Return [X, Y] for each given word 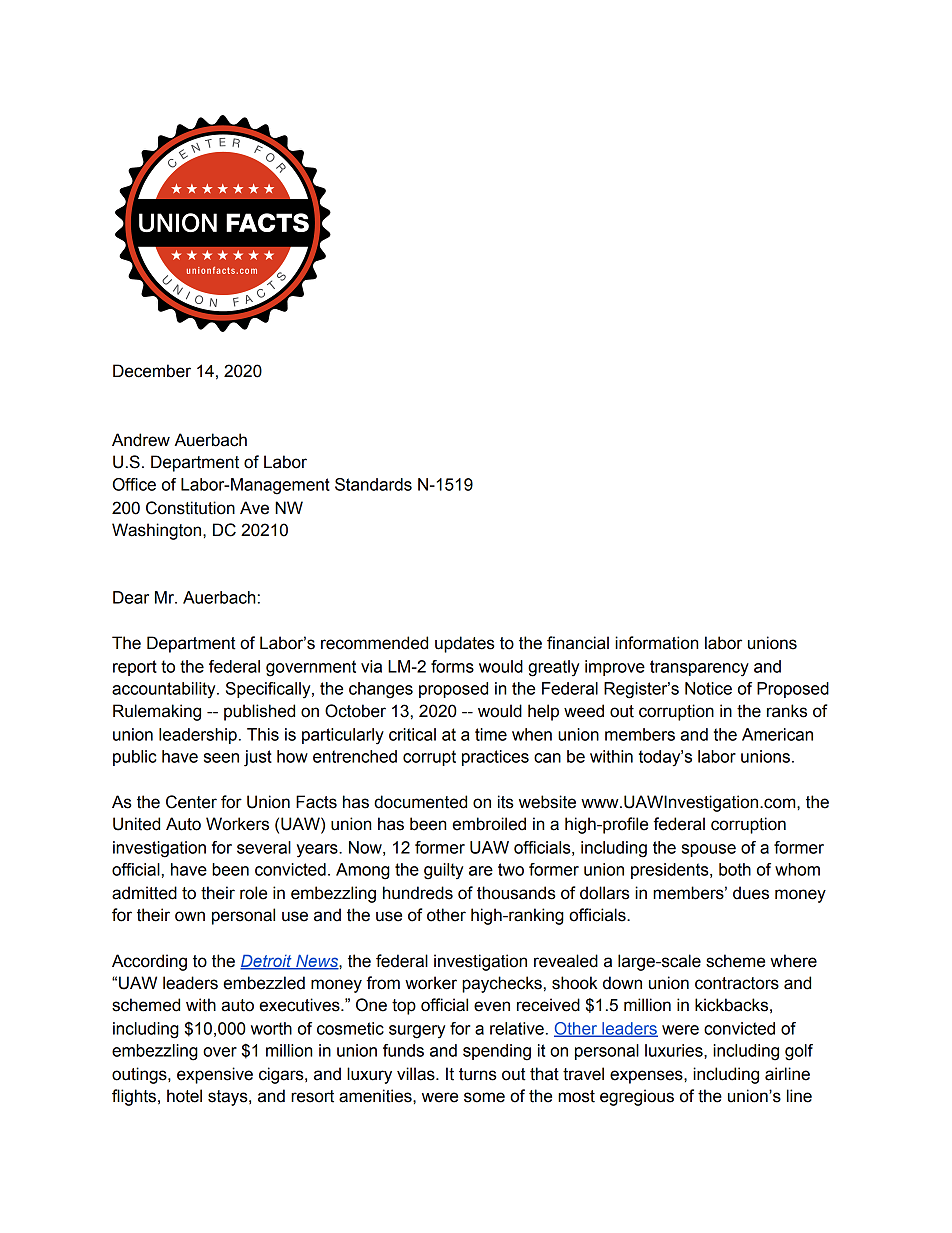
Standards [373, 484]
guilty [443, 871]
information [656, 643]
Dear [131, 597]
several [264, 847]
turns [478, 1074]
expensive [215, 1075]
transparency [699, 668]
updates [465, 644]
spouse [709, 850]
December [152, 371]
